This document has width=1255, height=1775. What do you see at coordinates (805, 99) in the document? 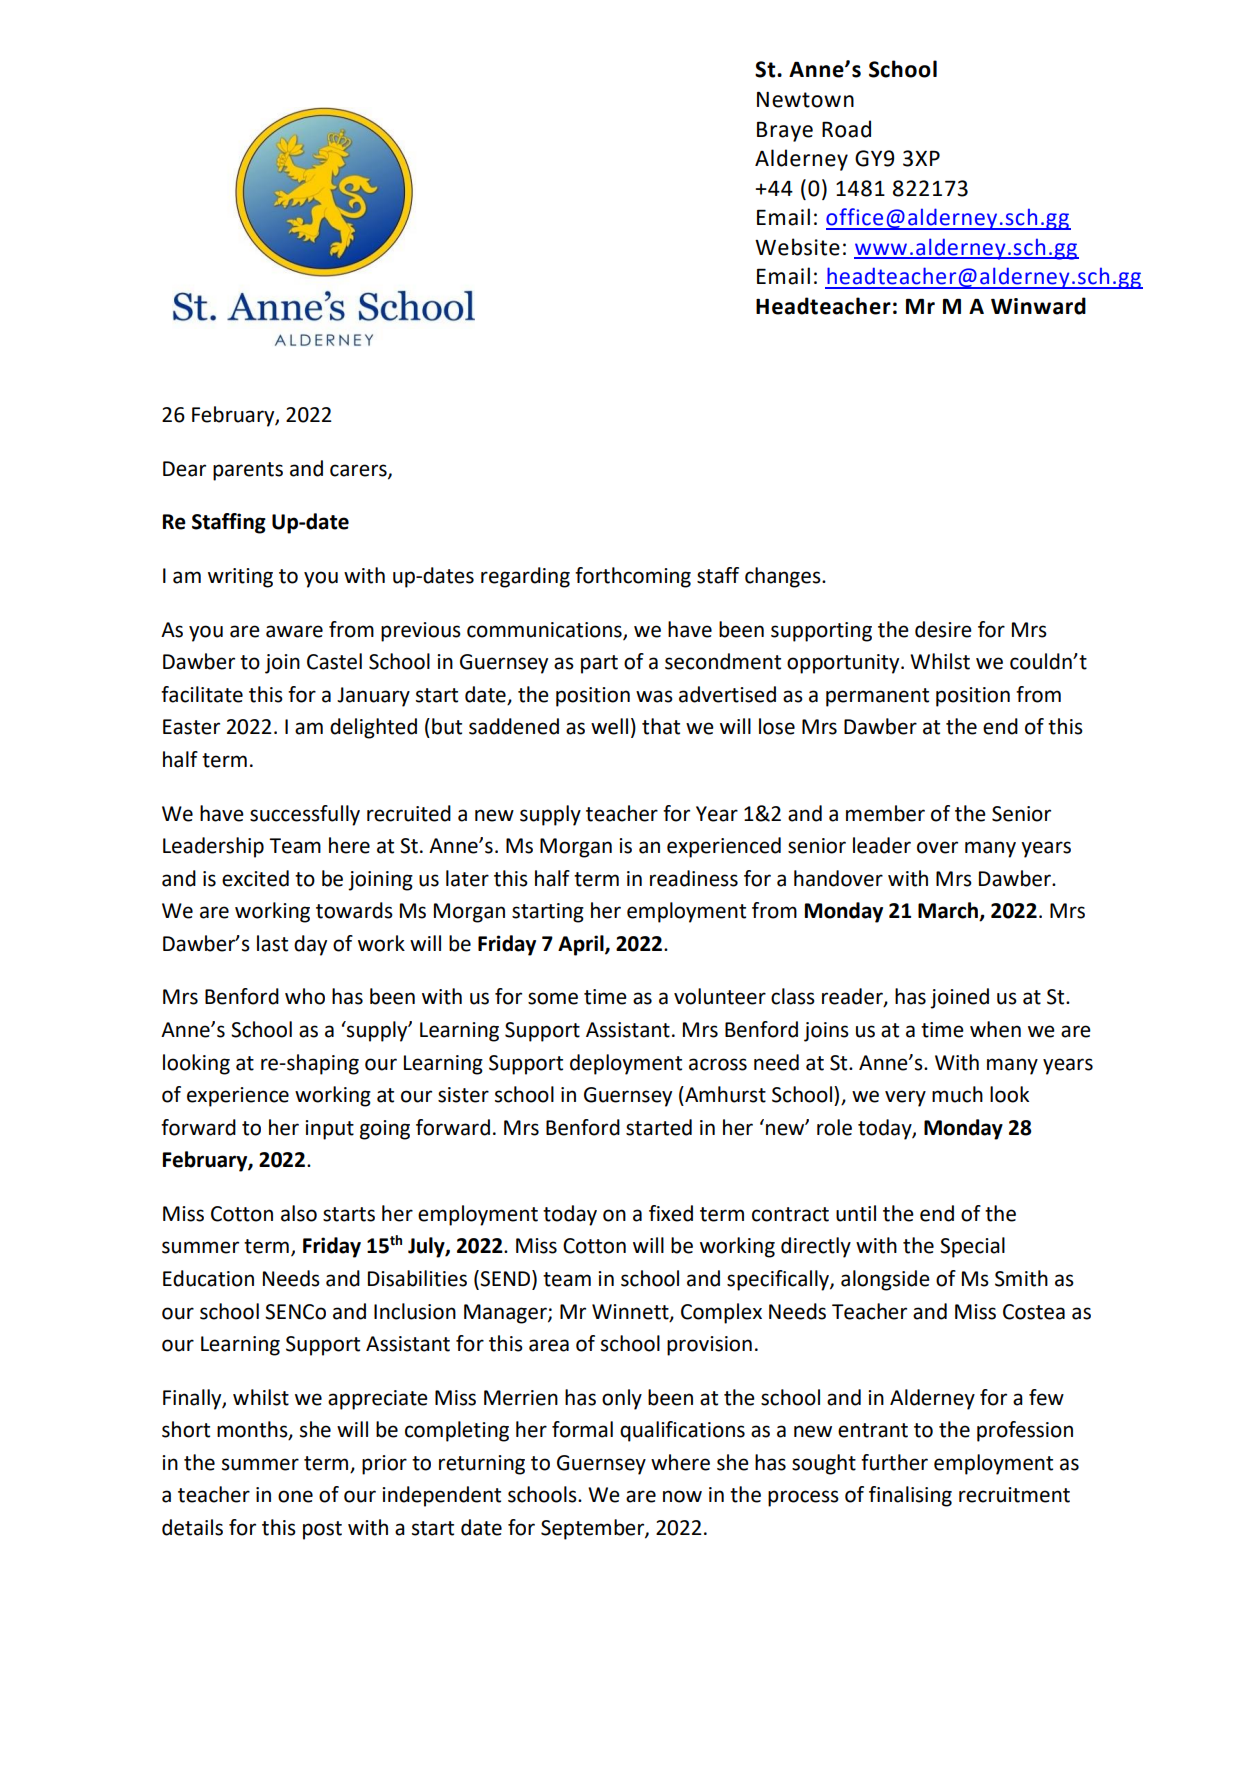
I see `Newtown` at bounding box center [805, 99].
